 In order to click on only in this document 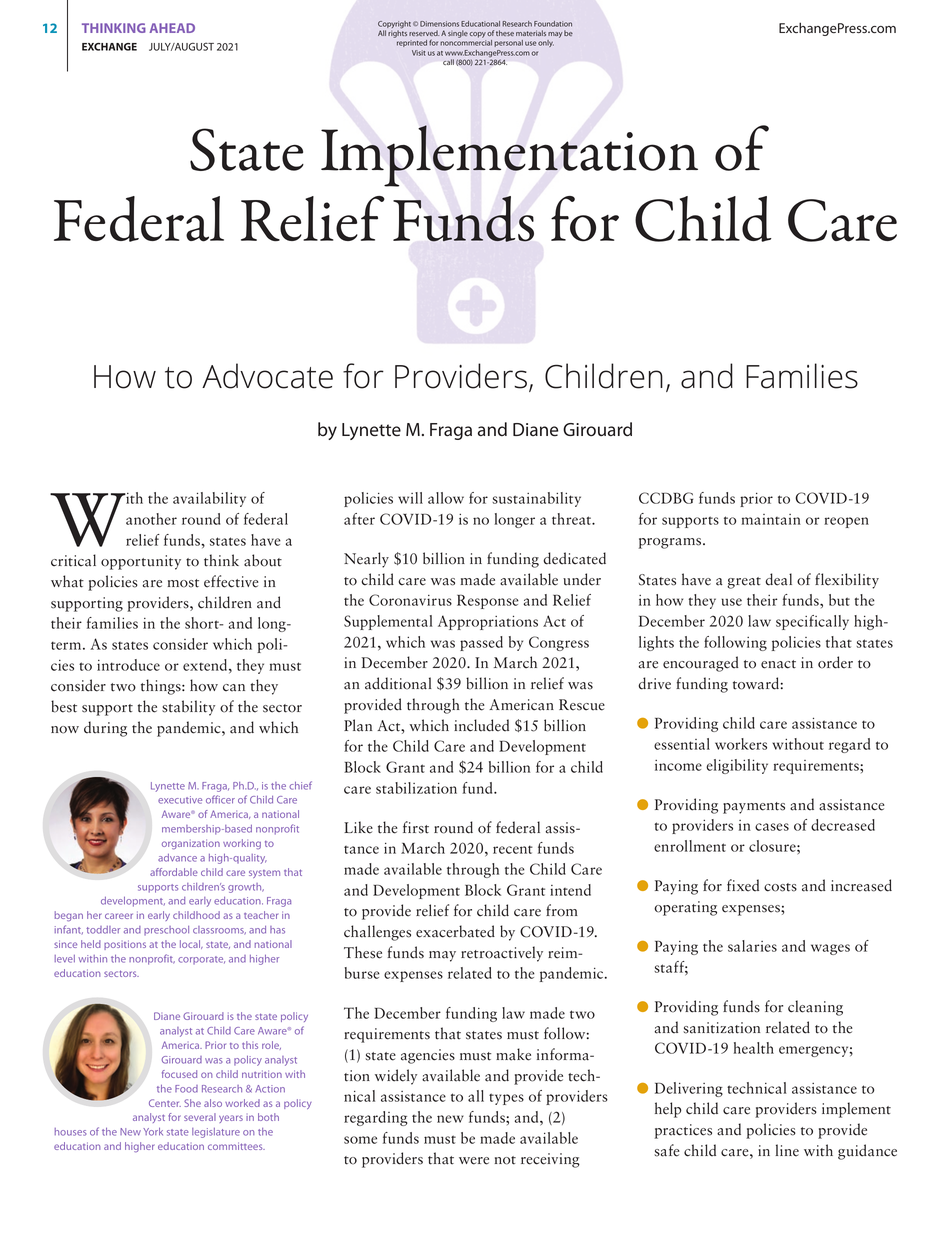, I will do `click(546, 43)`.
